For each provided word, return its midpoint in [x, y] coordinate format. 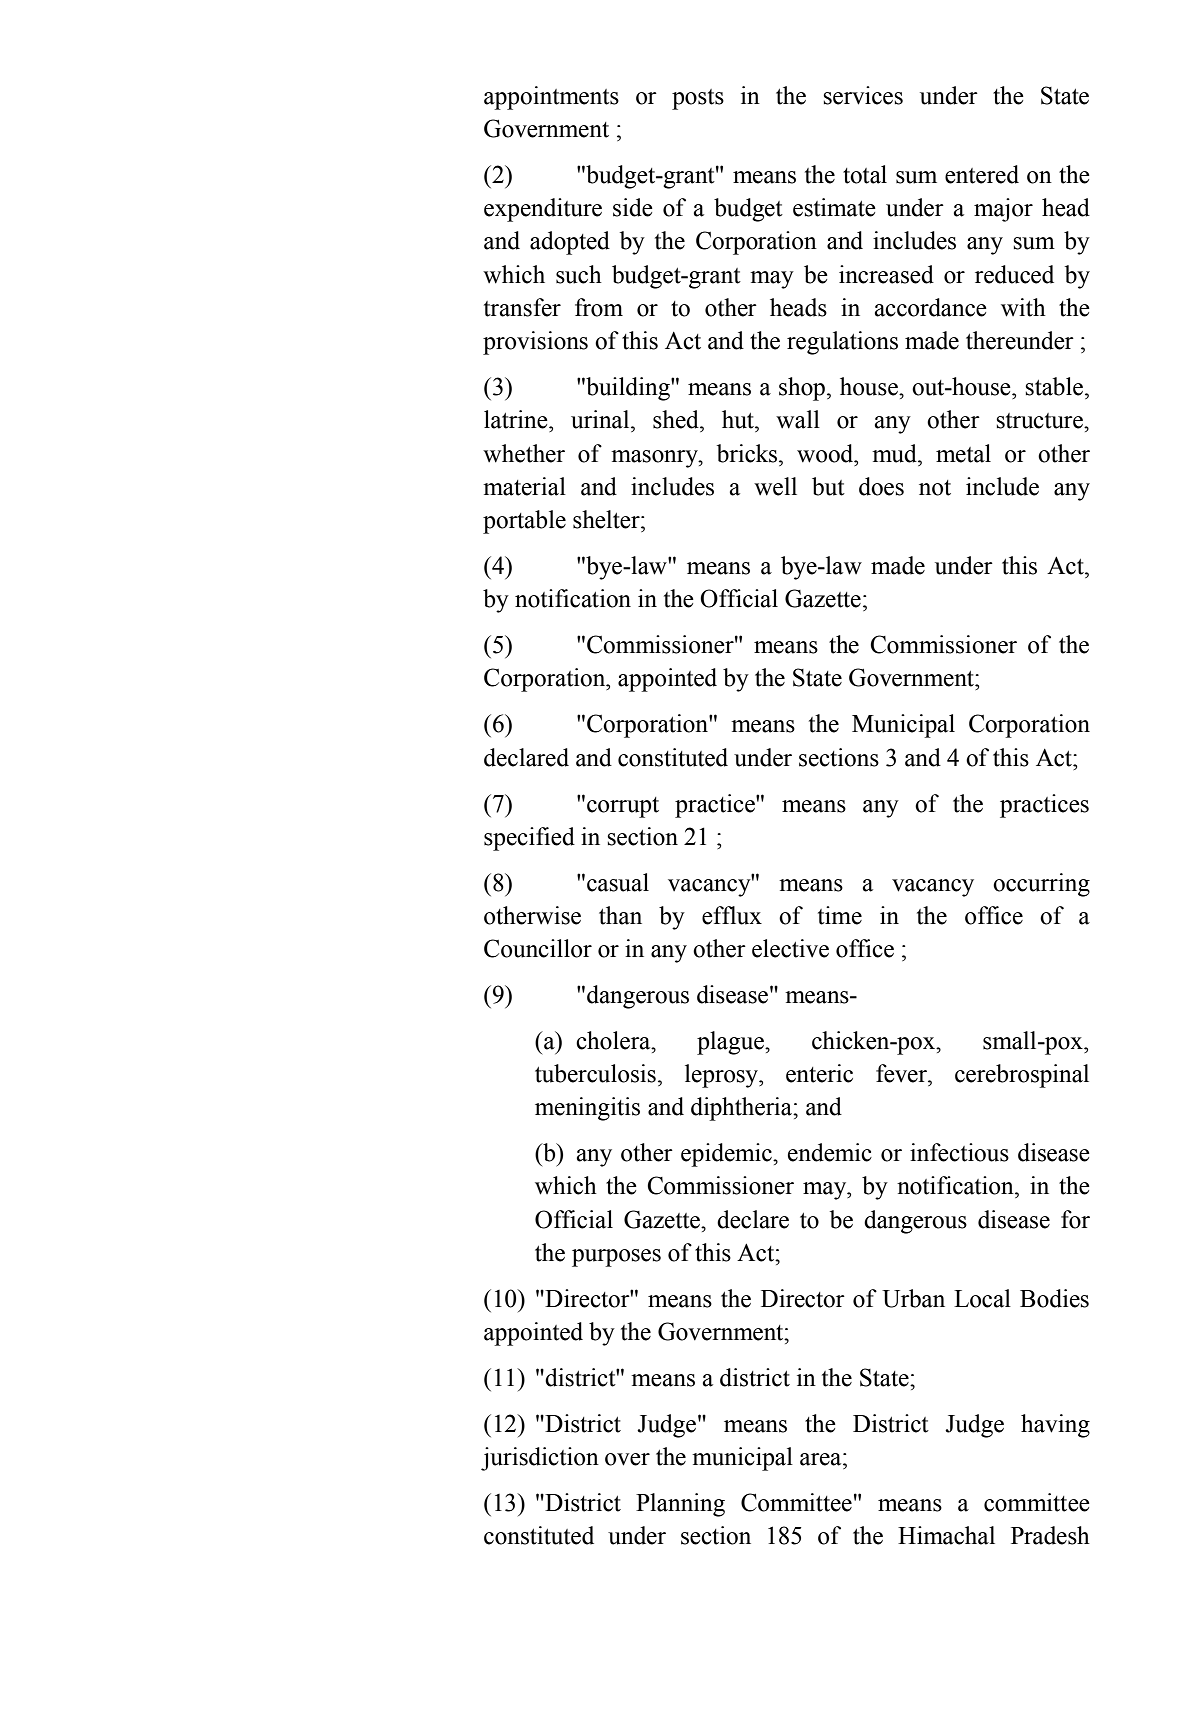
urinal [601, 419]
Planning [680, 1505]
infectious [959, 1152]
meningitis [587, 1109]
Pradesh [1050, 1535]
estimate [834, 207]
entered [982, 174]
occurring [1041, 885]
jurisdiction [540, 1459]
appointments [551, 98]
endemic [830, 1152]
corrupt [623, 807]
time [840, 915]
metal [963, 453]
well [775, 486]
